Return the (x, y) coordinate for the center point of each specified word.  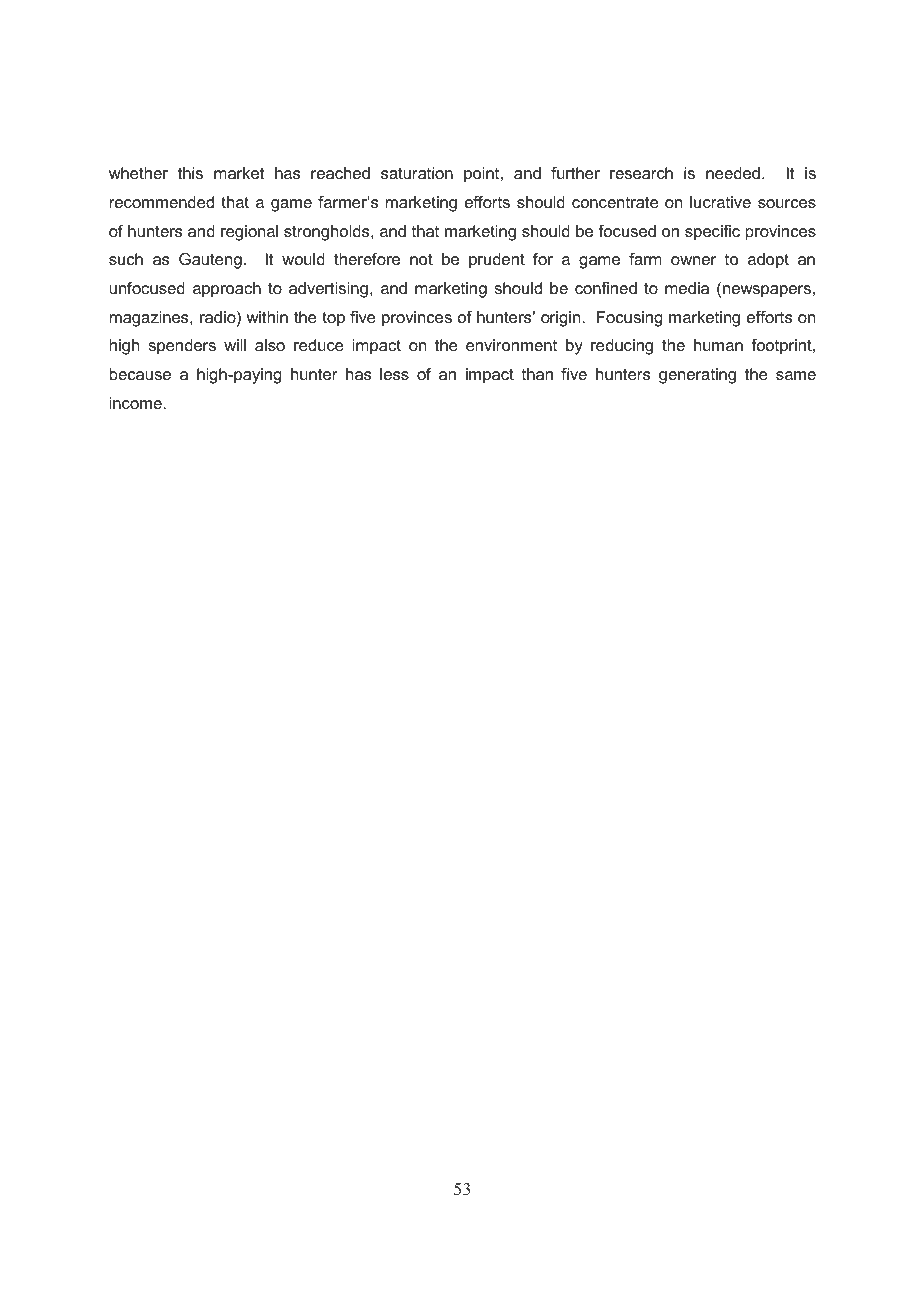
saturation (417, 173)
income (137, 403)
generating (697, 376)
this (190, 173)
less (394, 374)
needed (733, 173)
